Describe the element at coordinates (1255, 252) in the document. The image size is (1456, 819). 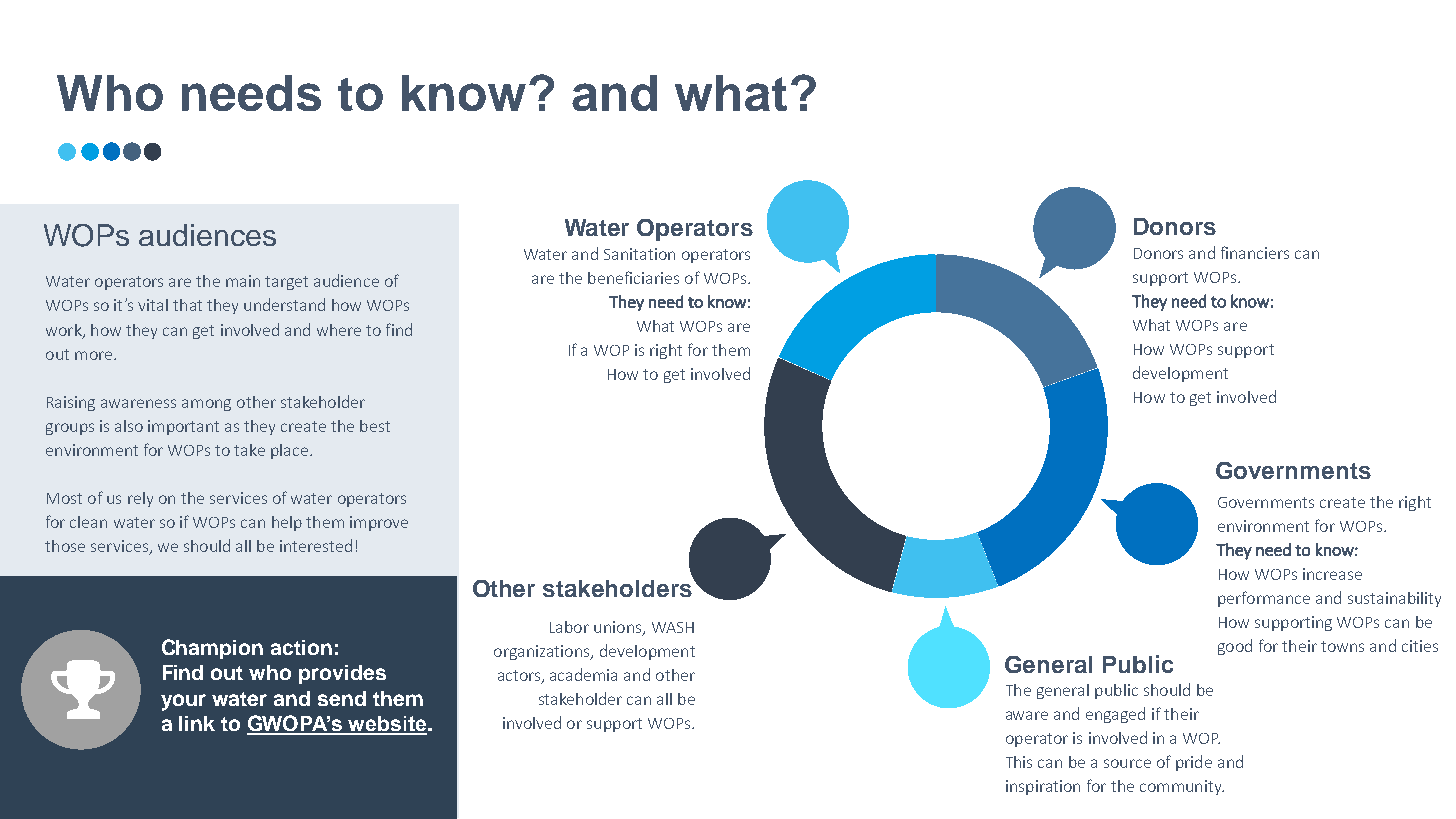
I see `financiers` at that location.
